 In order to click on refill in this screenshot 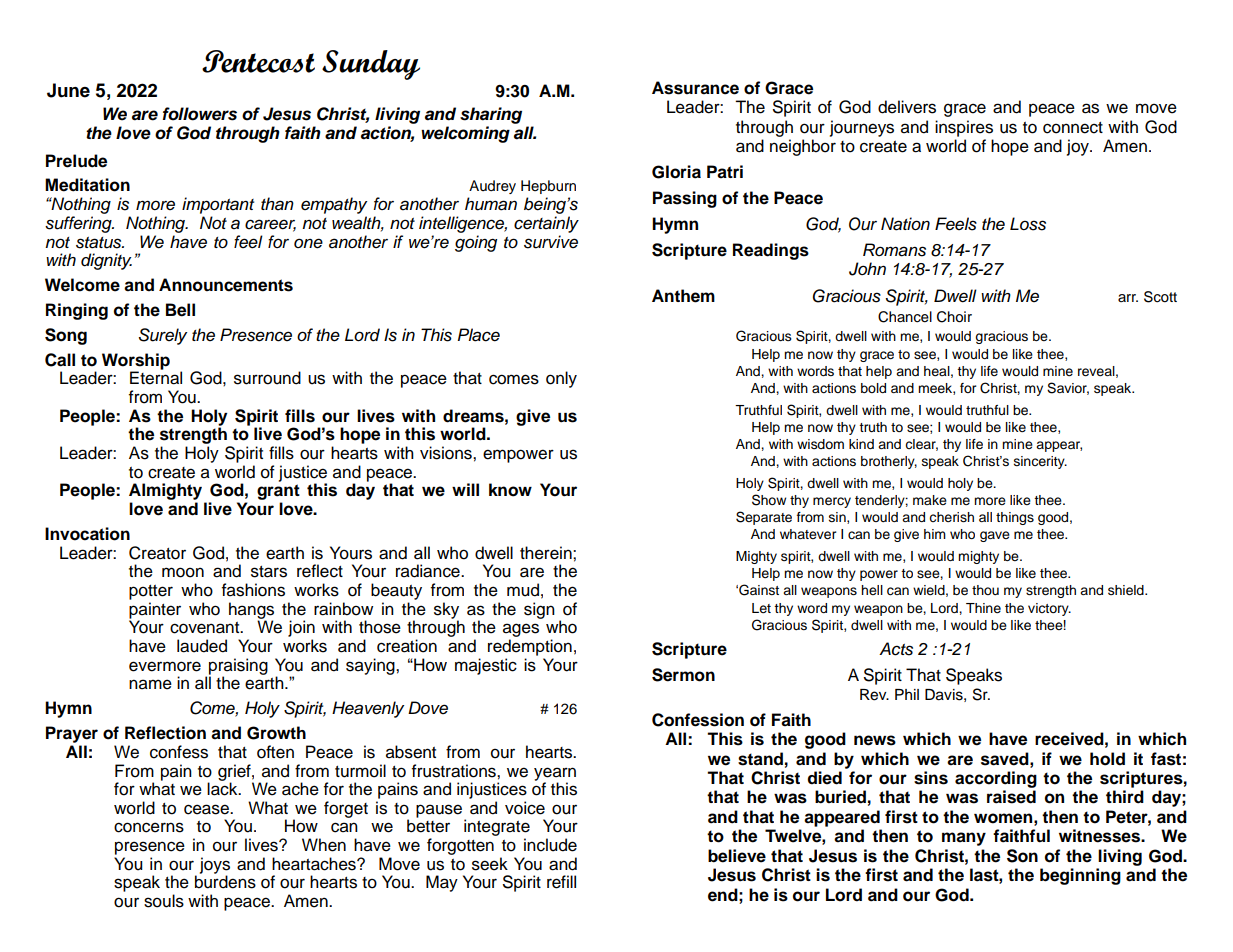, I will do `click(561, 882)`.
